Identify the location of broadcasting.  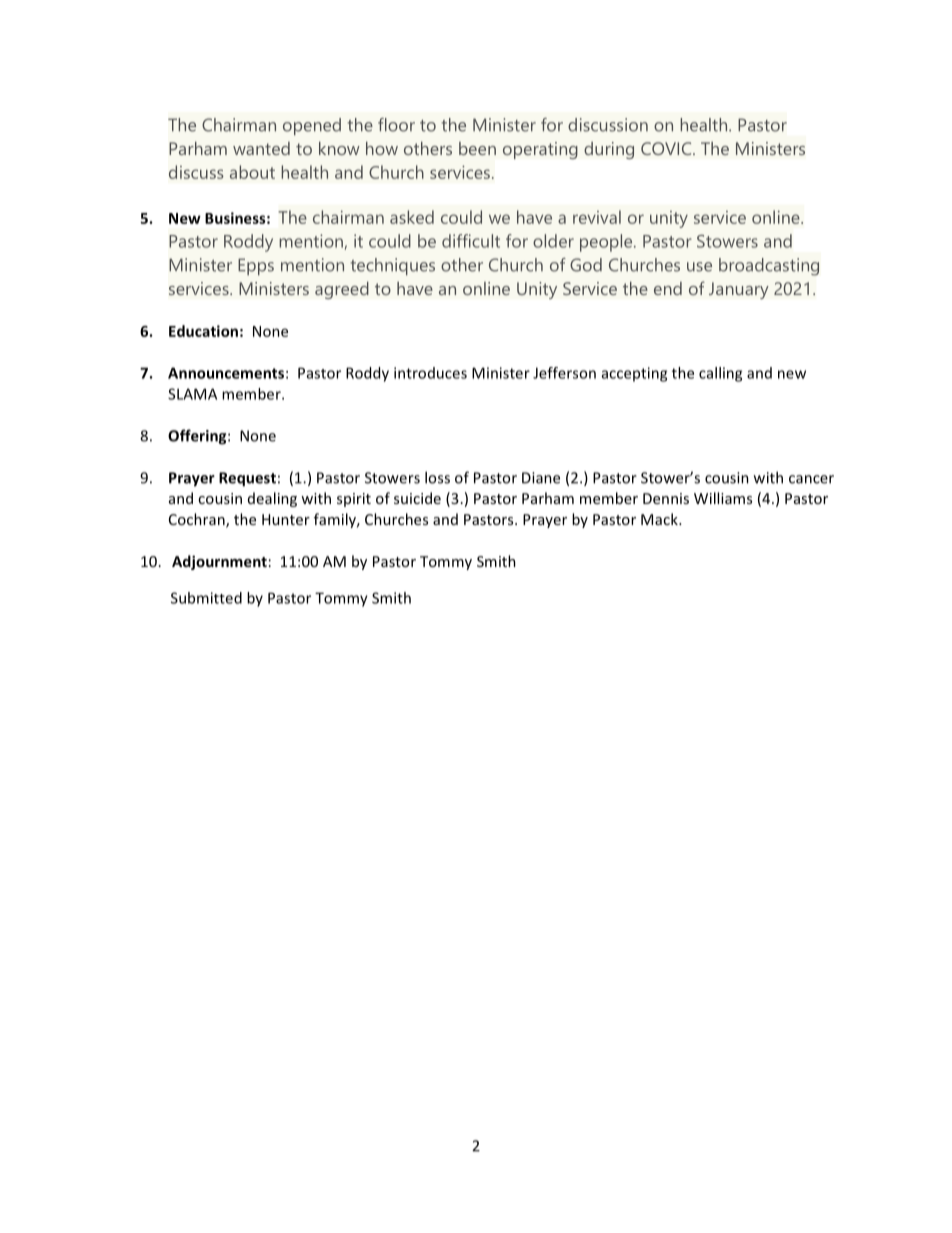
(769, 267).
